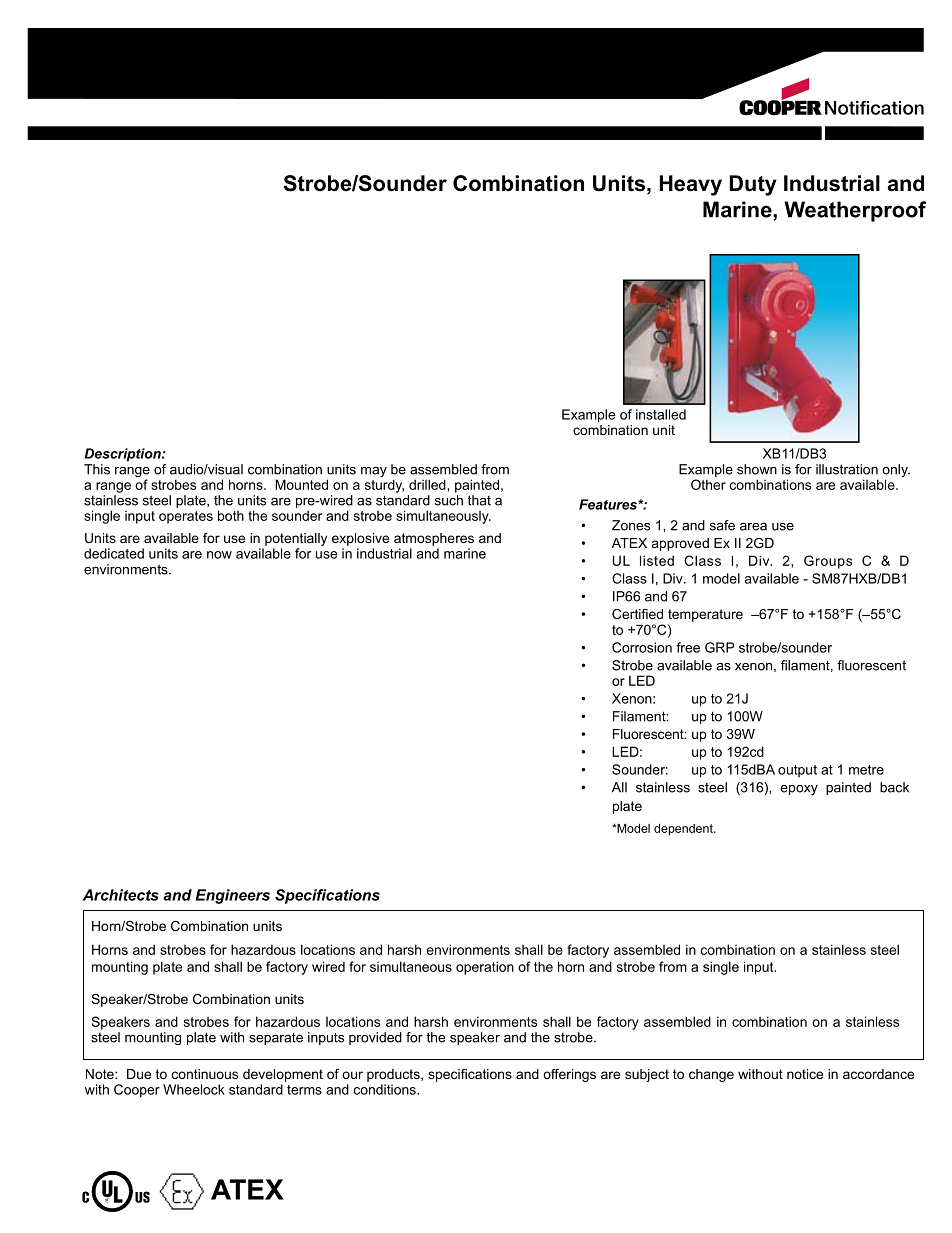 Image resolution: width=952 pixels, height=1233 pixels. I want to click on GRP, so click(719, 647).
